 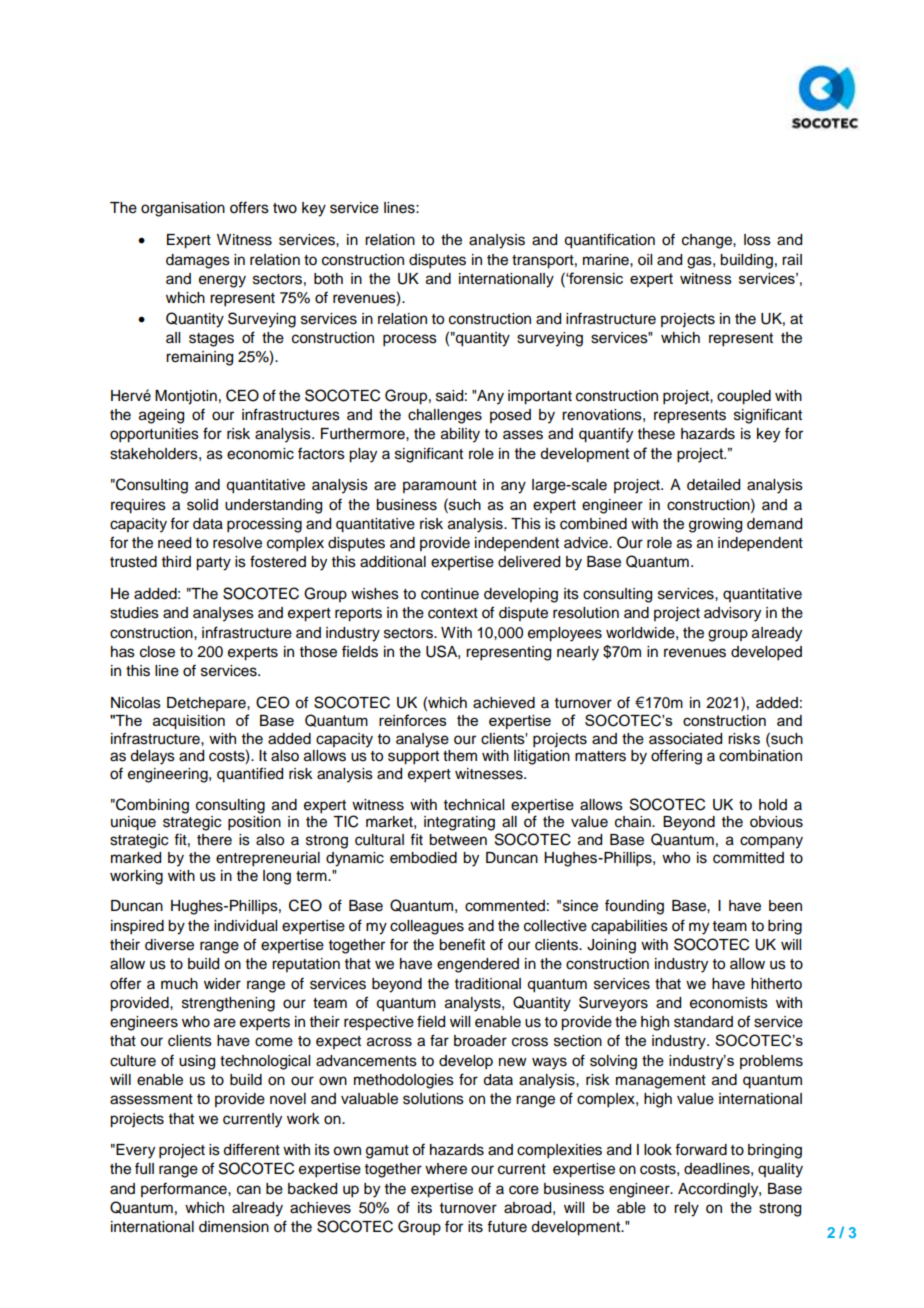 I want to click on damages, so click(x=198, y=261).
